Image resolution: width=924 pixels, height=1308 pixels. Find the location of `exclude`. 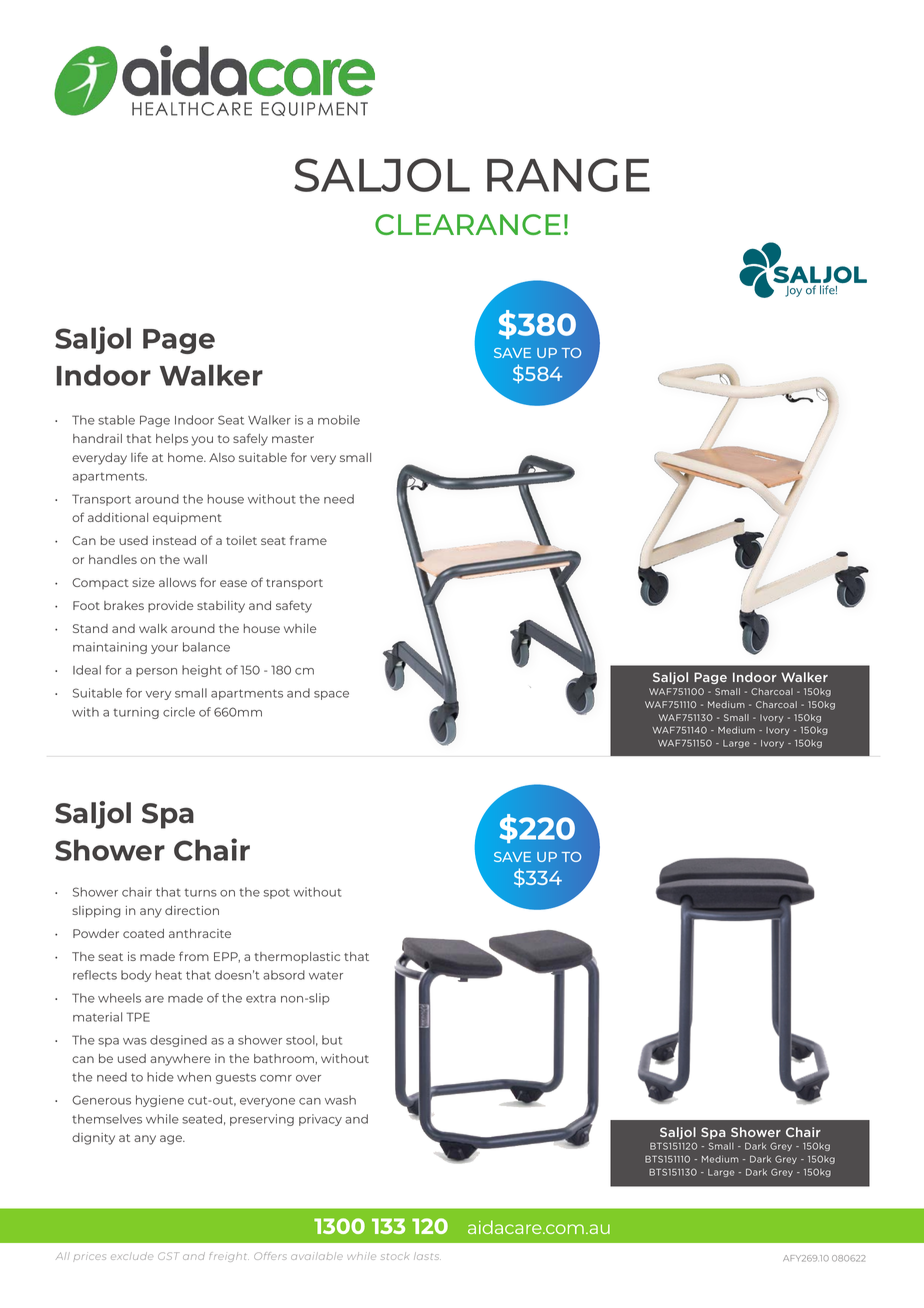

exclude is located at coordinates (132, 1256).
